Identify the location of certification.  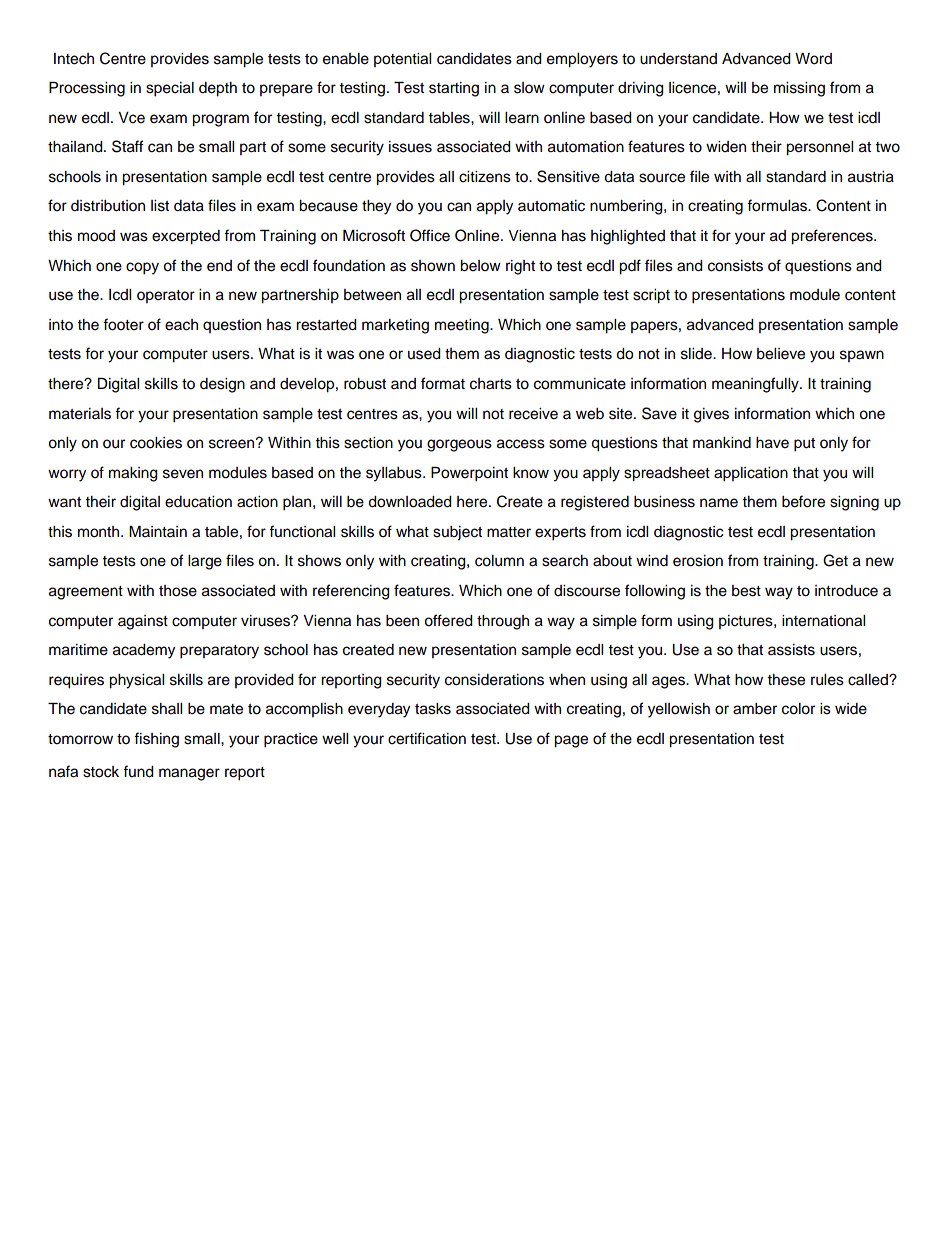
(427, 738).
